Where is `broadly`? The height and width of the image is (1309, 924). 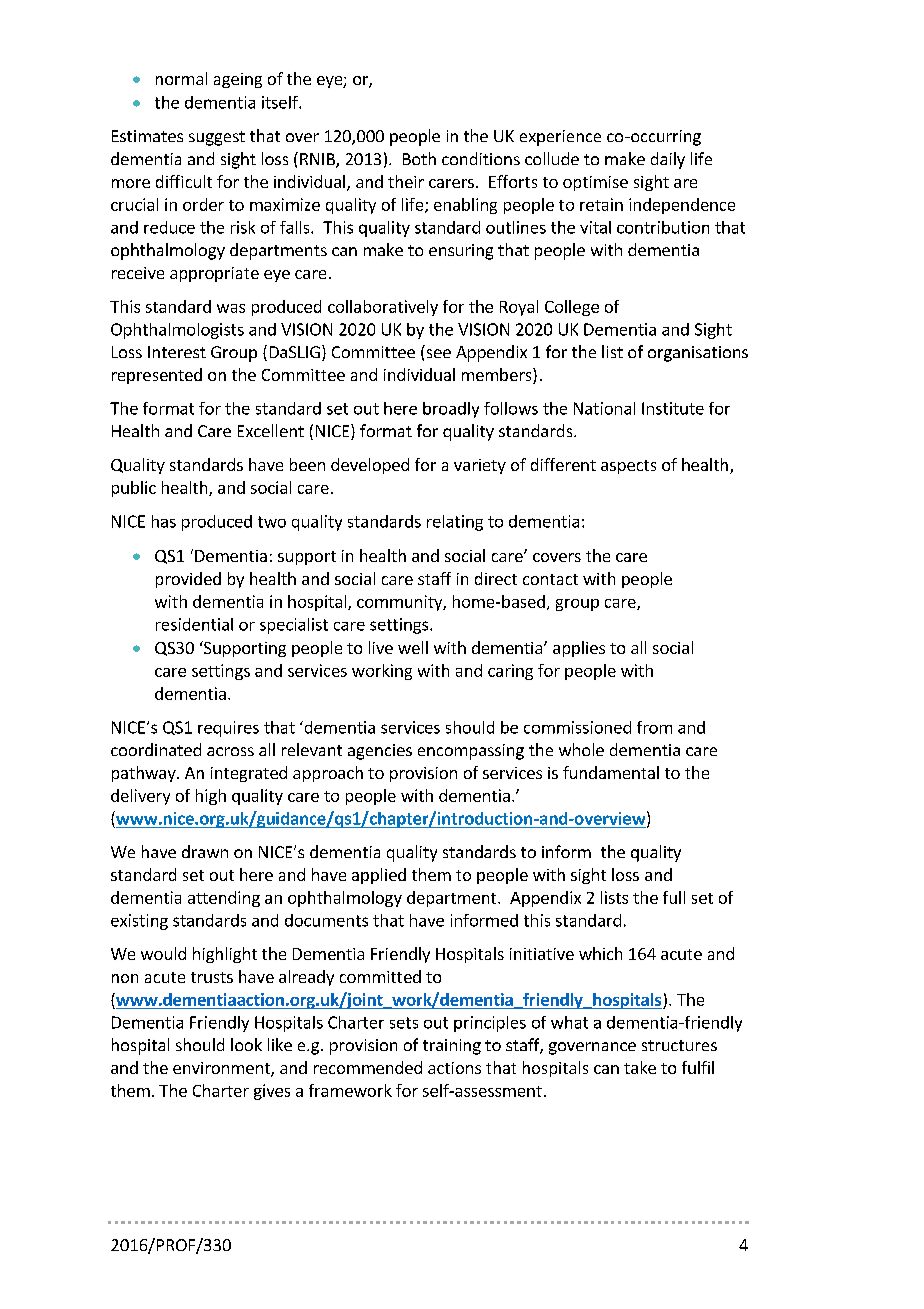 broadly is located at coordinates (451, 410).
